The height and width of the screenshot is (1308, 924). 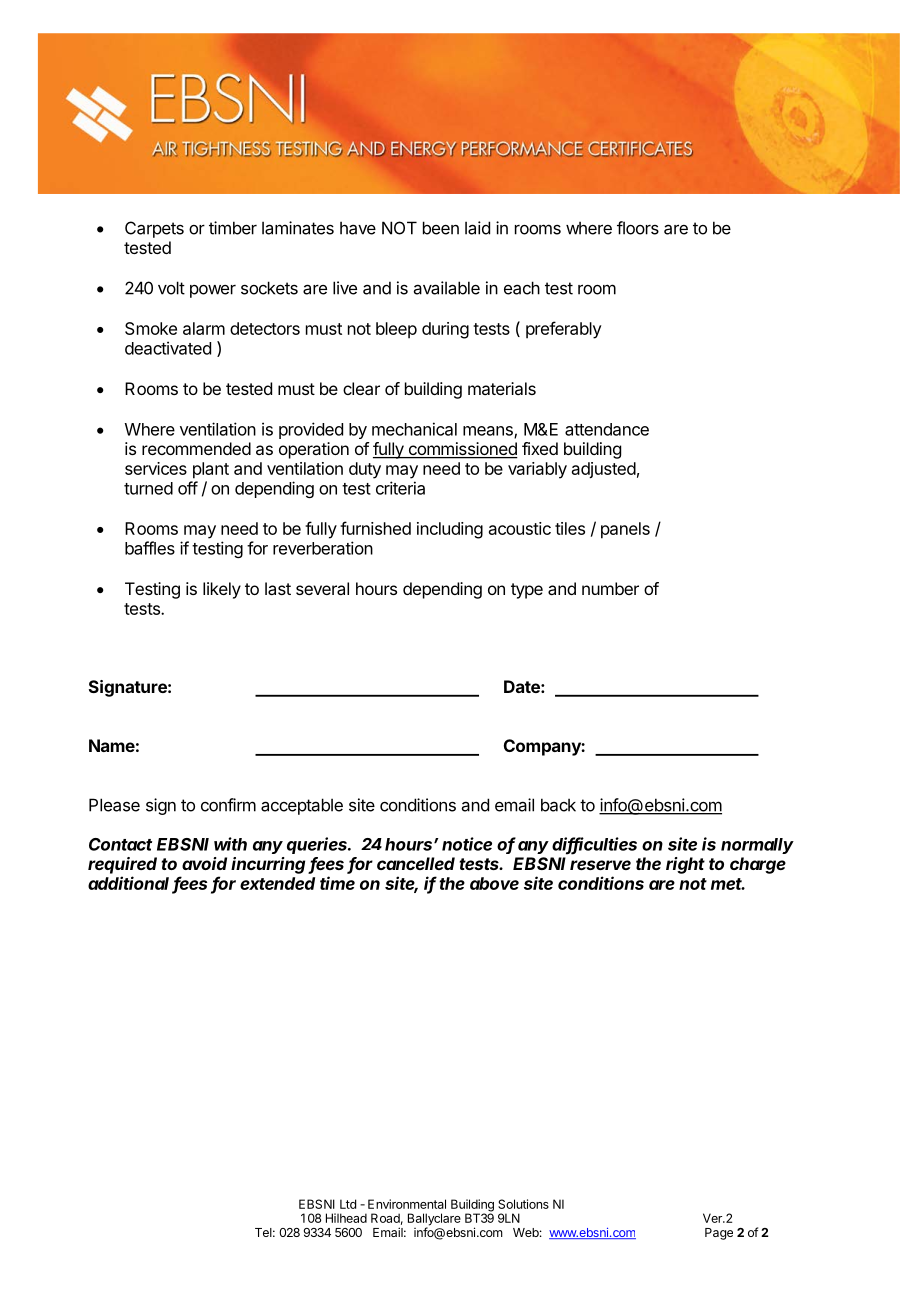 What do you see at coordinates (171, 288) in the screenshot?
I see `volt` at bounding box center [171, 288].
